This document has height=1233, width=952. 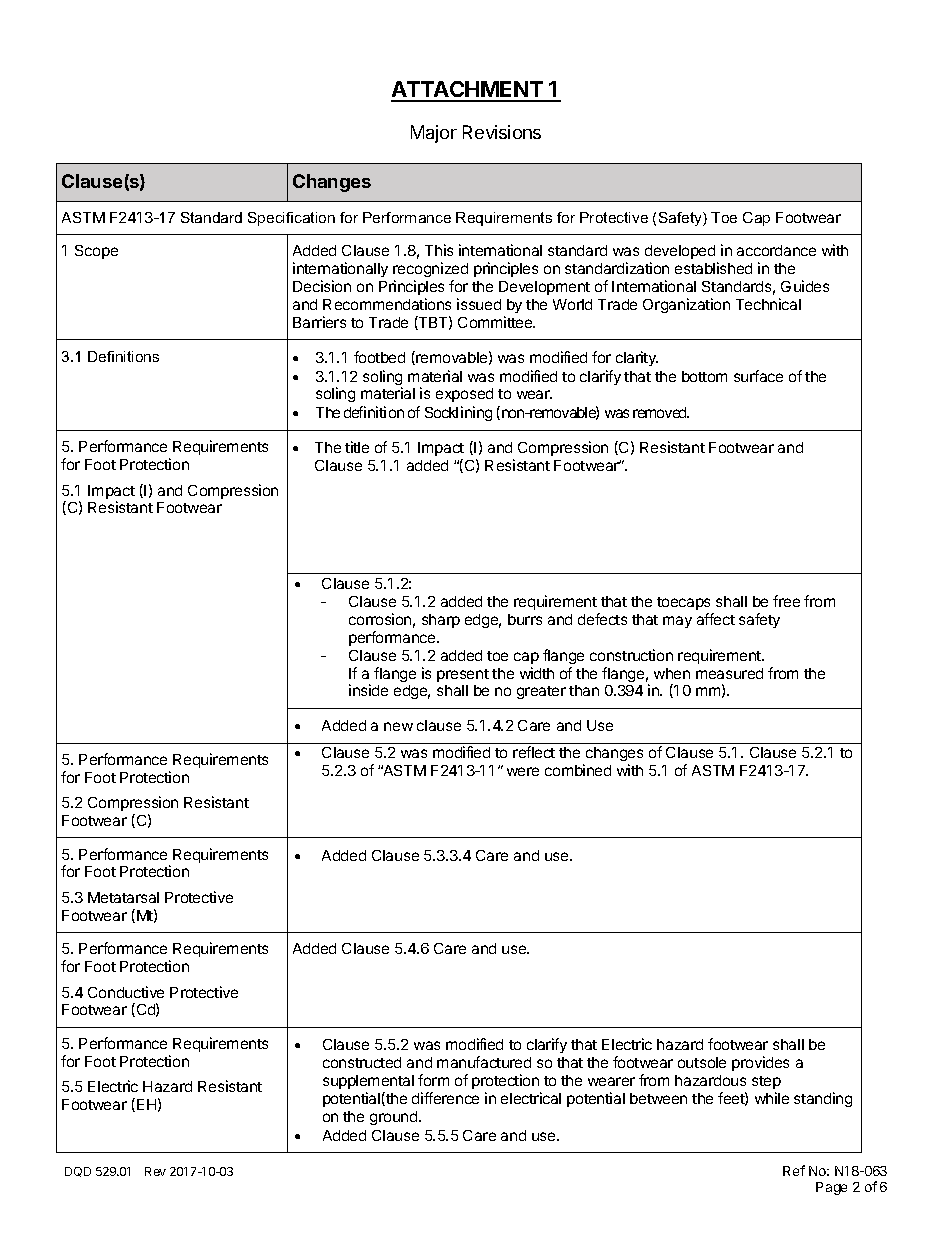 I want to click on accordance, so click(x=776, y=250).
